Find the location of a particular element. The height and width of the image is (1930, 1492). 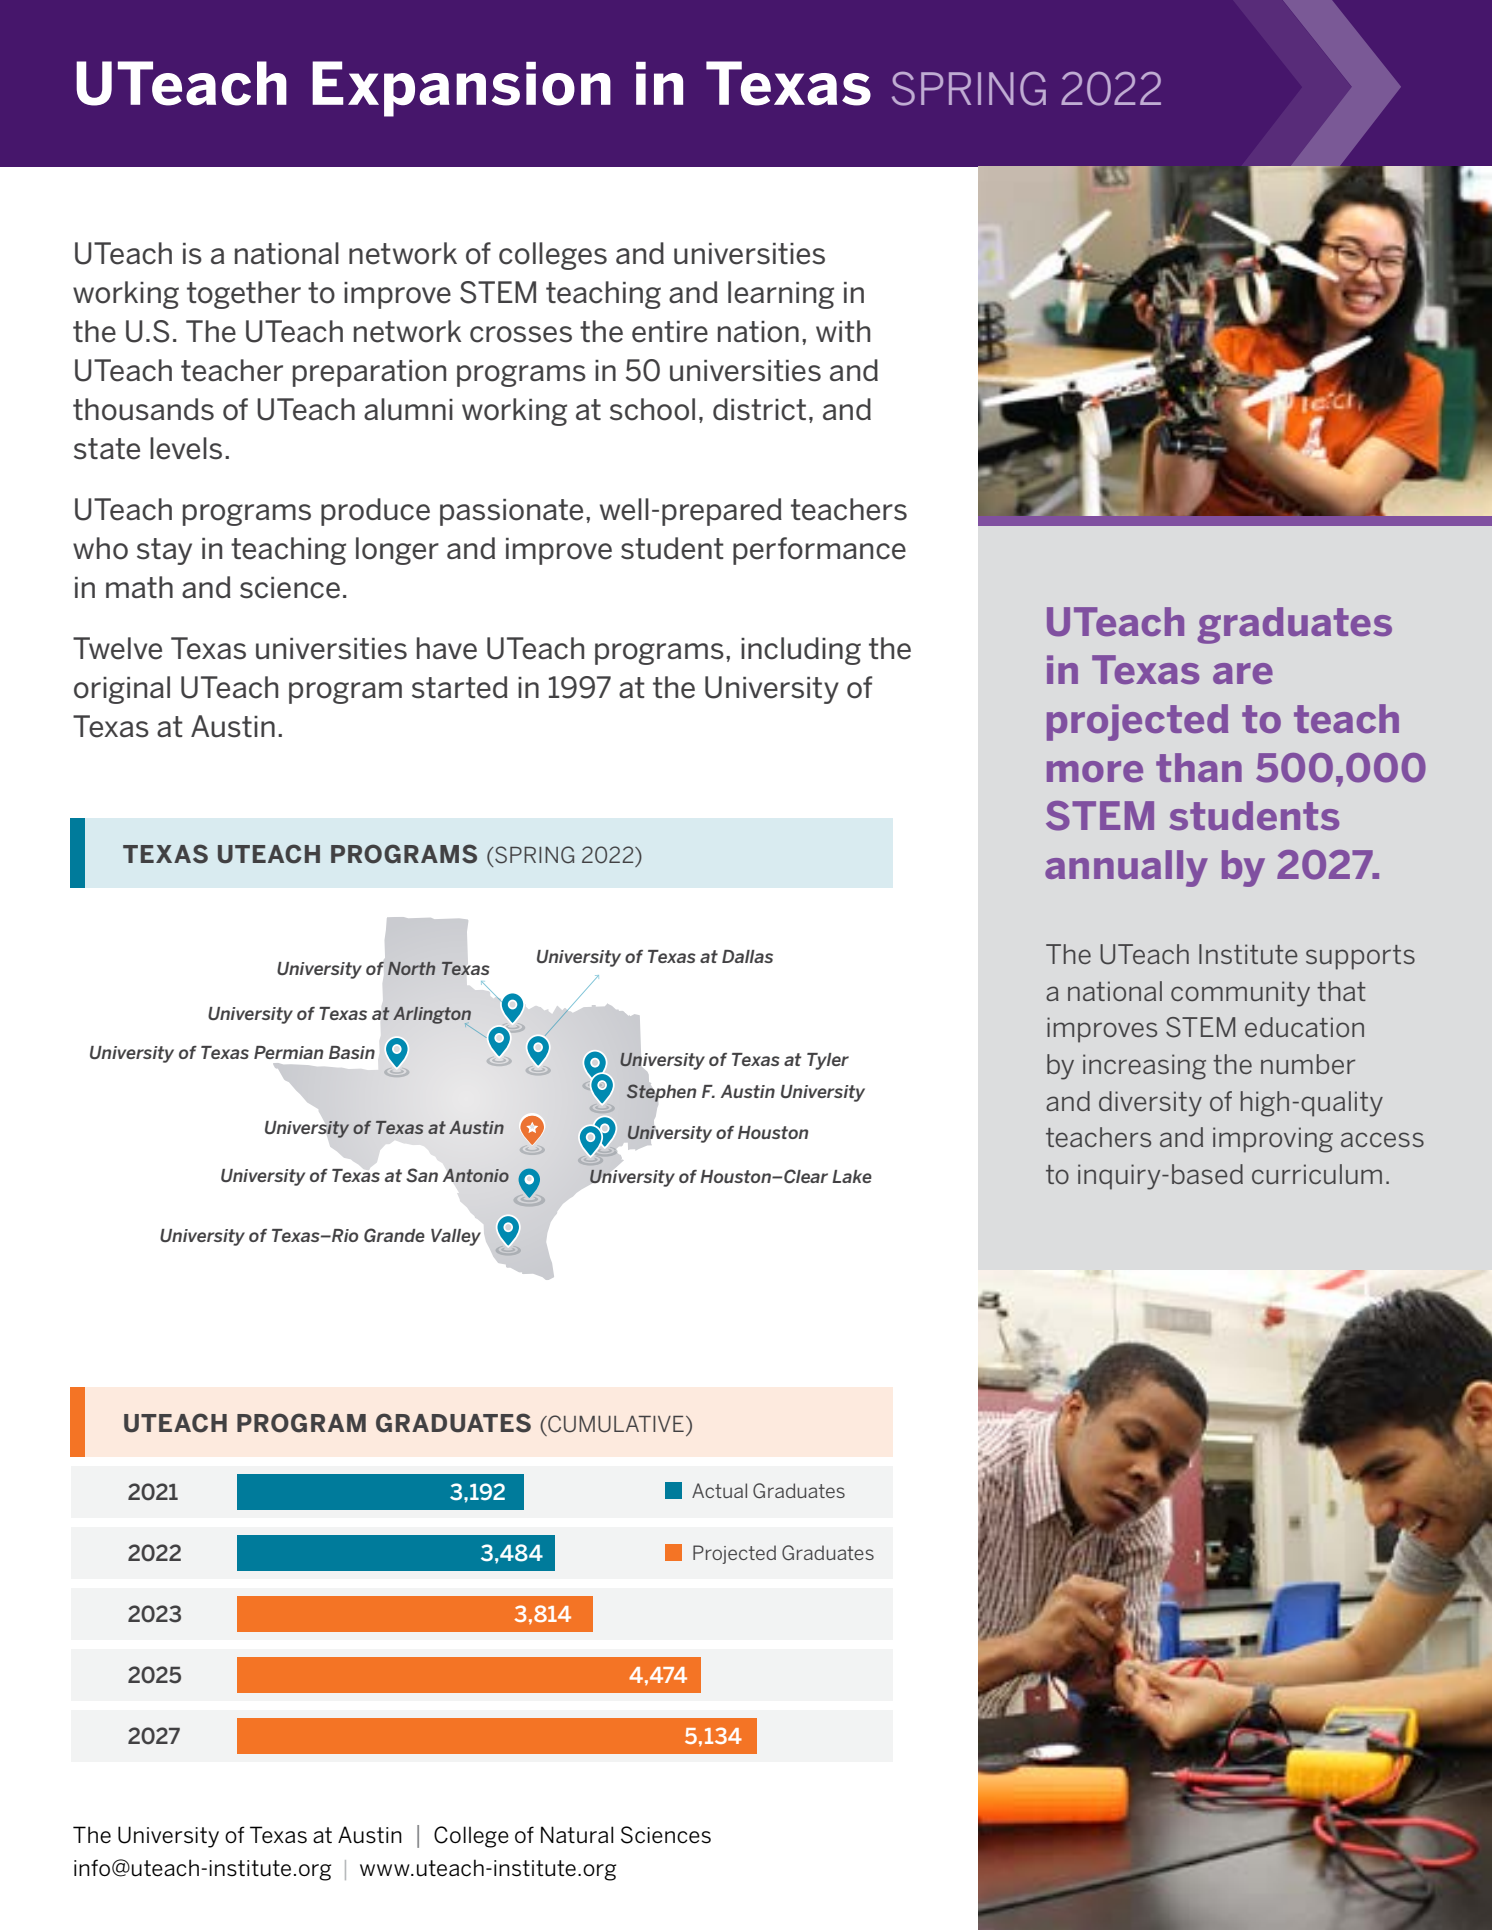

Expansion is located at coordinates (461, 89).
